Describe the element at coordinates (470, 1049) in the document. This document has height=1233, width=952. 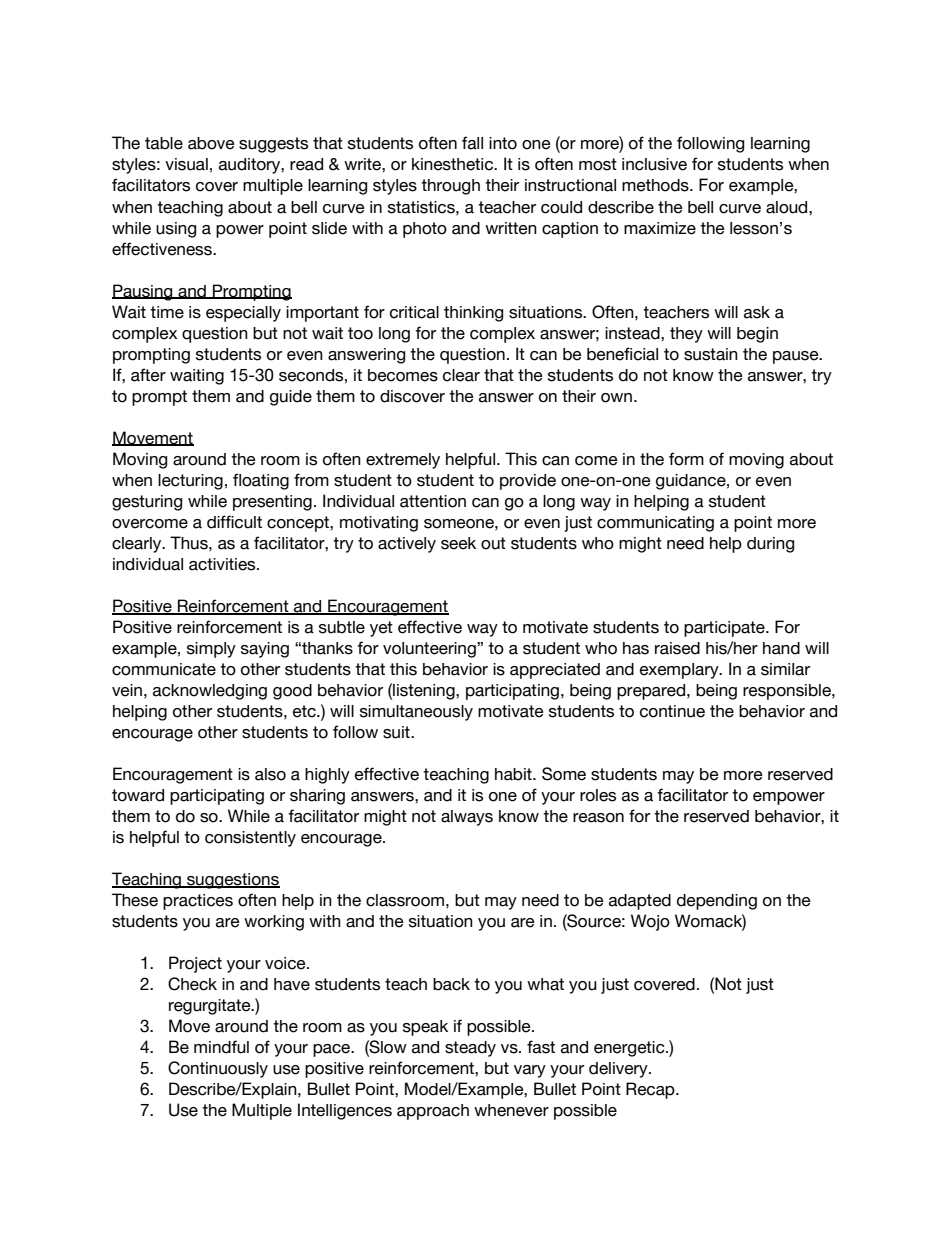
I see `steady` at that location.
